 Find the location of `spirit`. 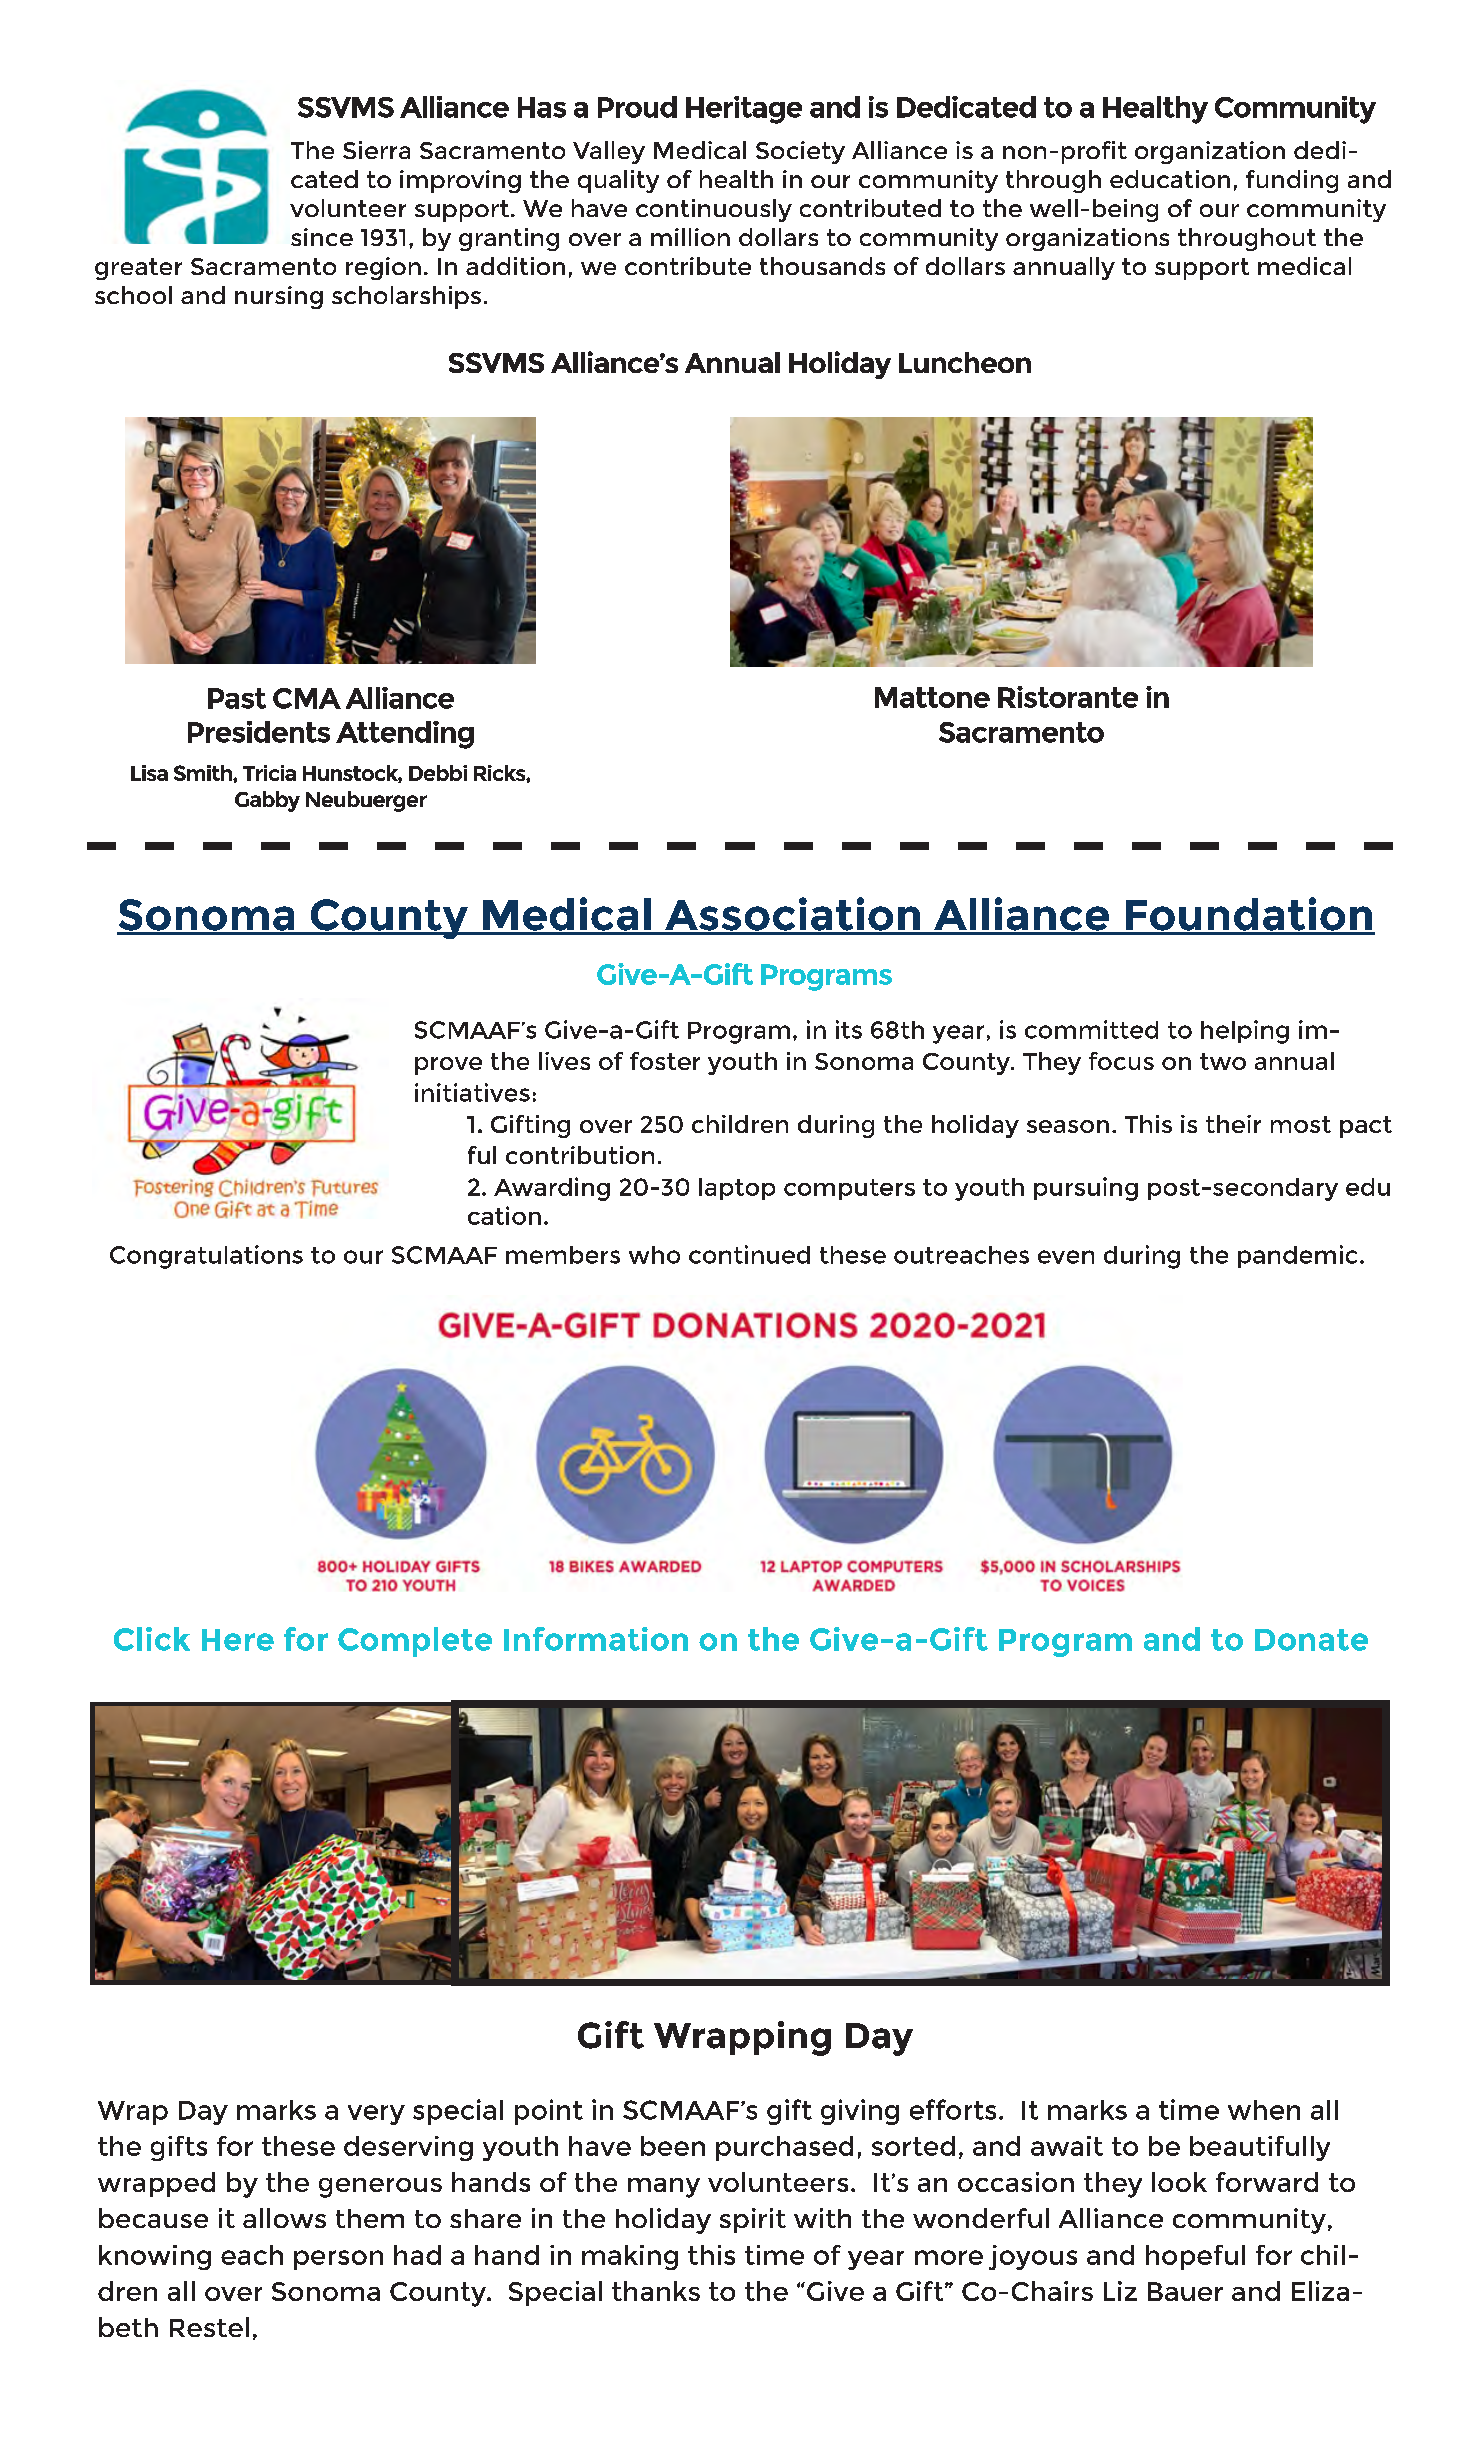

spirit is located at coordinates (753, 2220).
